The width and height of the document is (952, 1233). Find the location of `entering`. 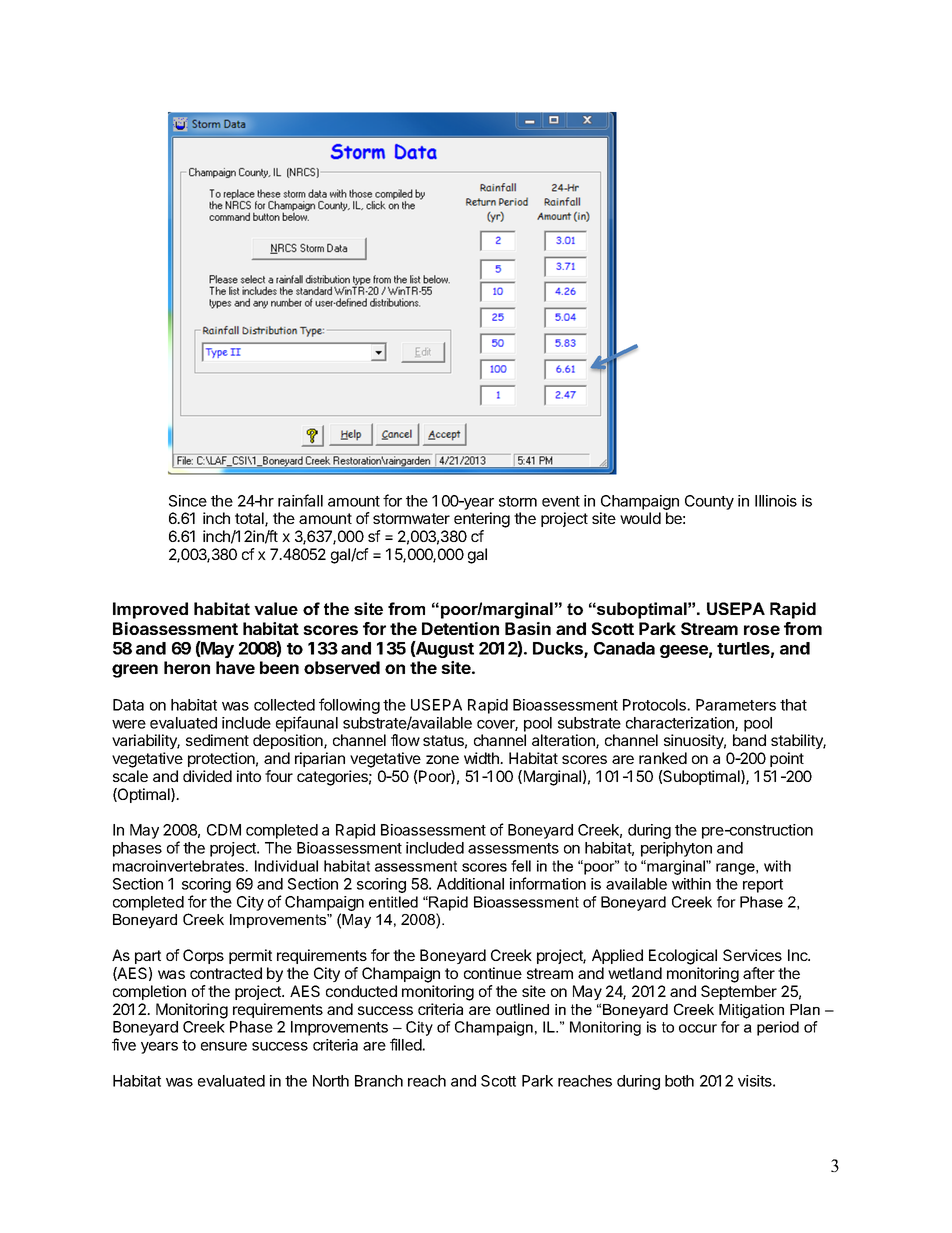

entering is located at coordinates (482, 520).
